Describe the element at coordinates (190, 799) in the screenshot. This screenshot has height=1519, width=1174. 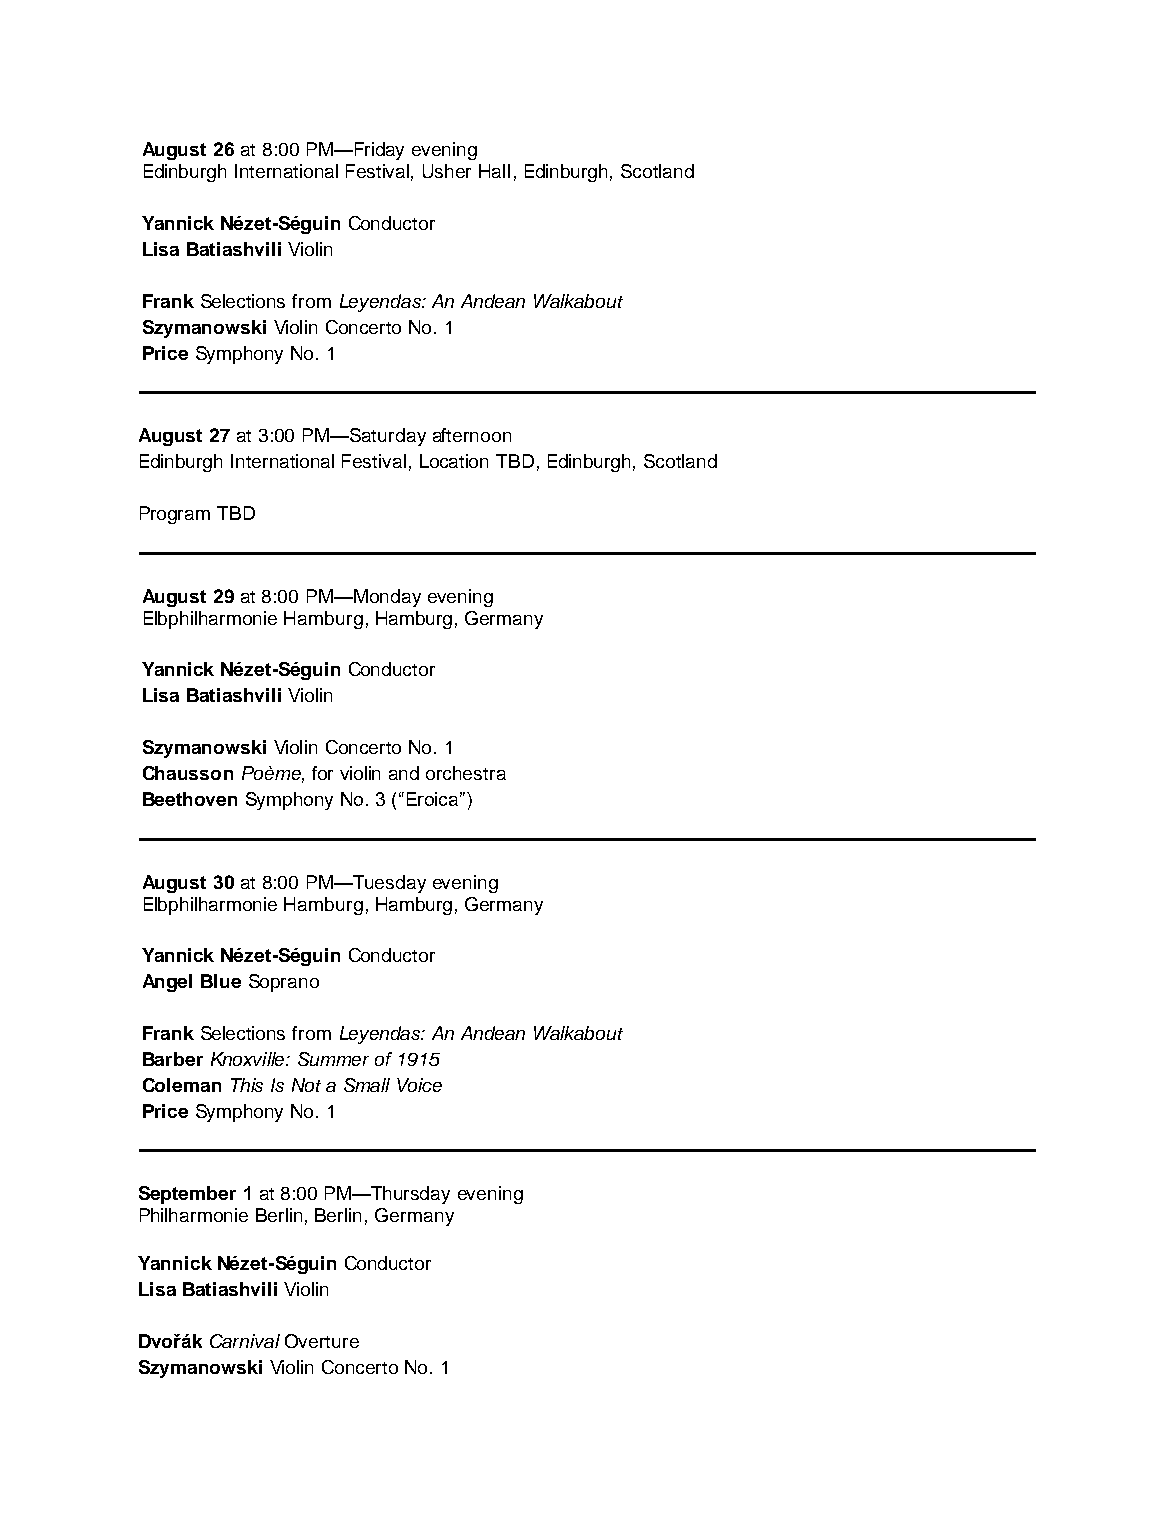
I see `Beethoven` at that location.
